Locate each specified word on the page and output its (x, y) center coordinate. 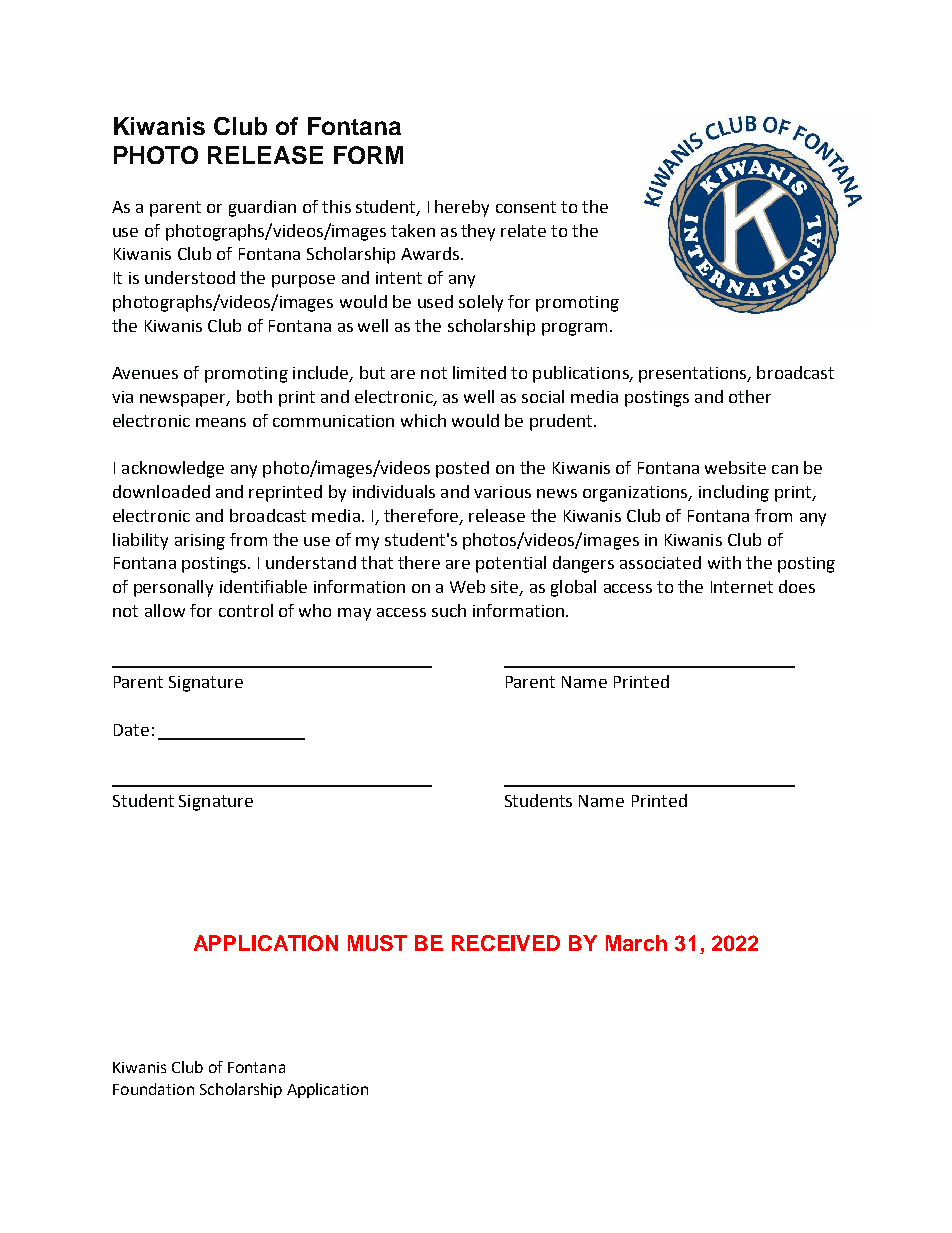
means (221, 422)
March (636, 943)
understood (190, 277)
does (797, 586)
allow (165, 610)
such (449, 610)
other (750, 396)
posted (462, 469)
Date (131, 730)
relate (523, 230)
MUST (377, 943)
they (478, 232)
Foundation (153, 1089)
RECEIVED (506, 943)
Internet (742, 587)
